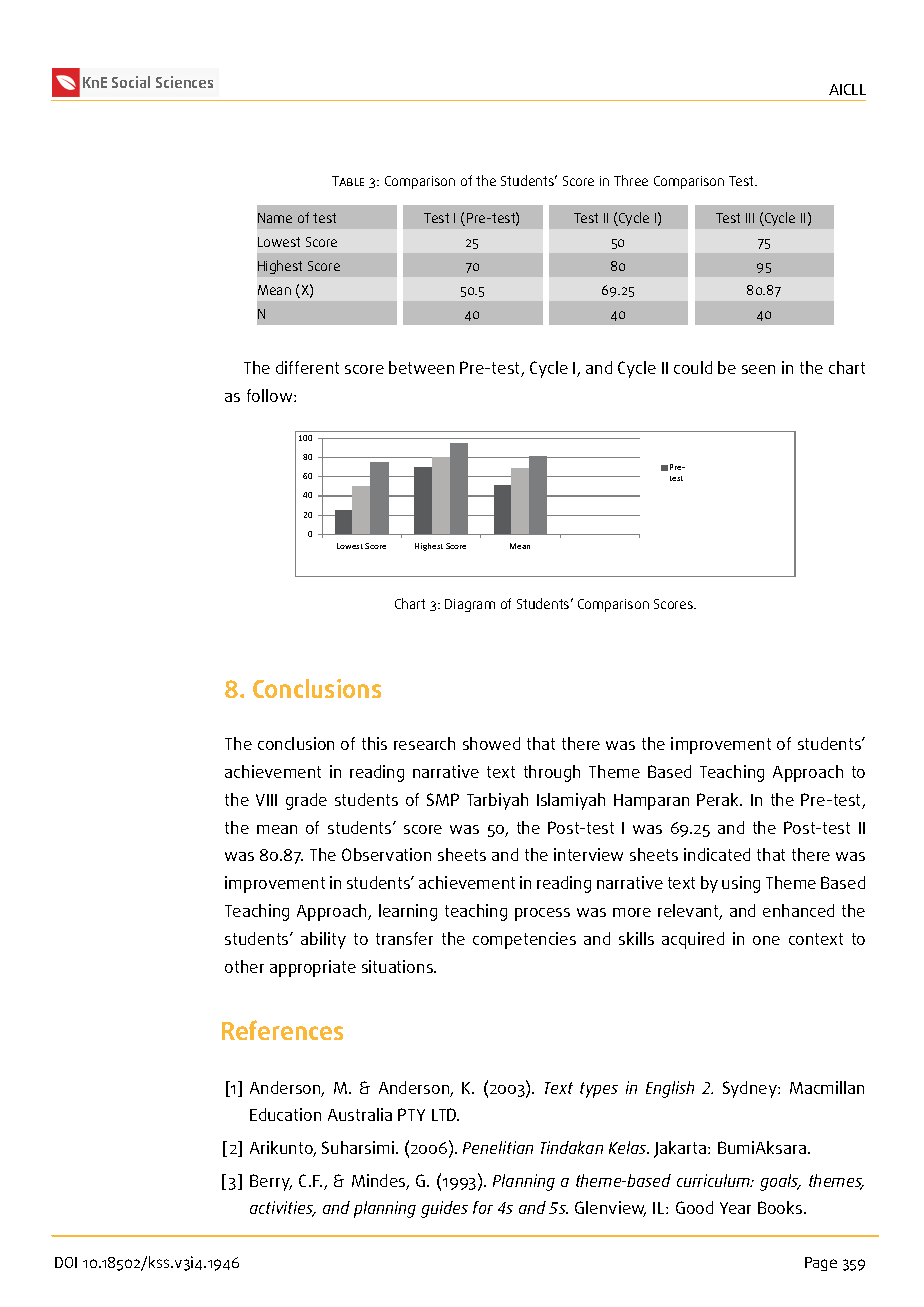 The height and width of the image is (1307, 924). What do you see at coordinates (758, 369) in the image?
I see `seen` at bounding box center [758, 369].
